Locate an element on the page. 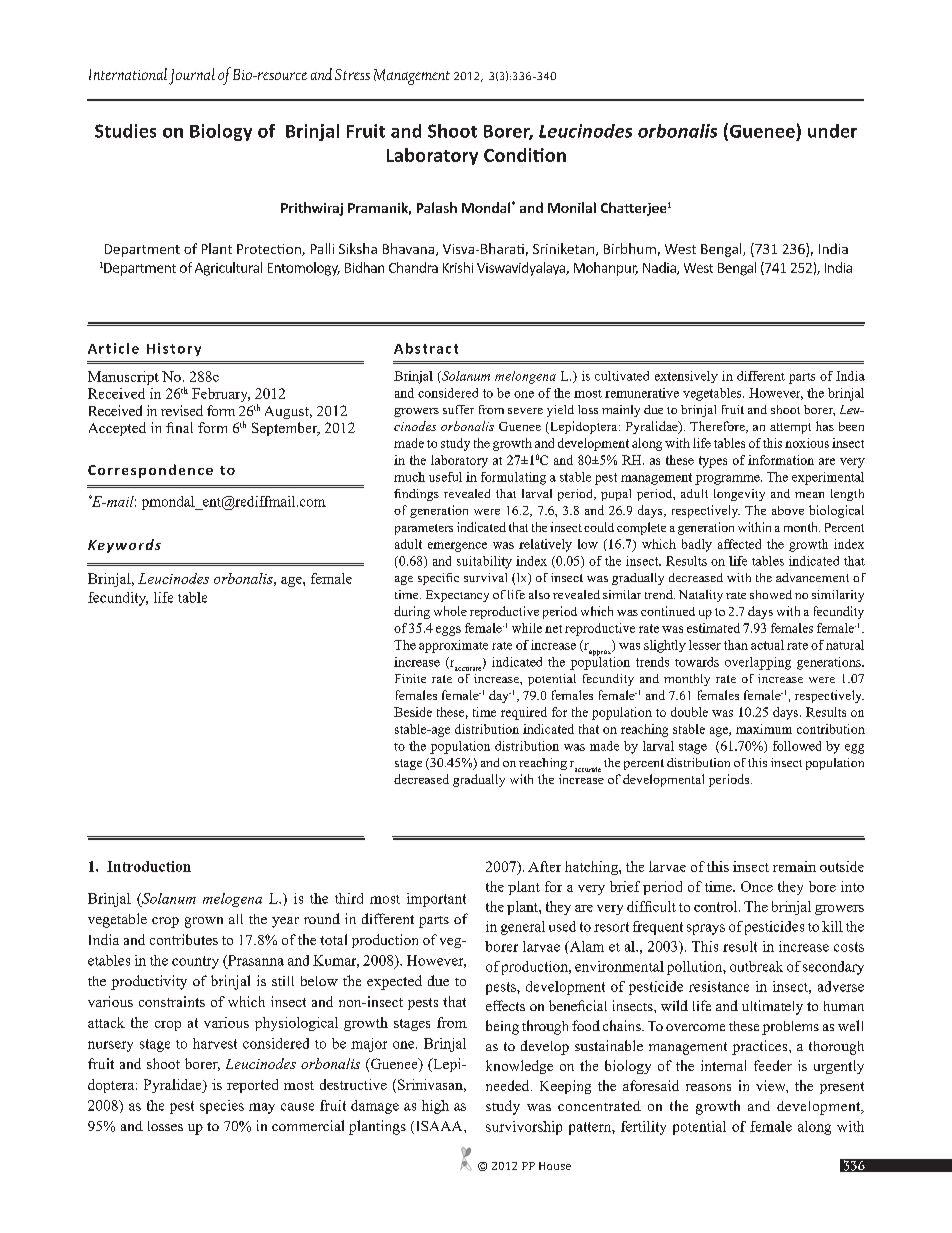 Image resolution: width=952 pixels, height=1233 pixels. under is located at coordinates (832, 131).
